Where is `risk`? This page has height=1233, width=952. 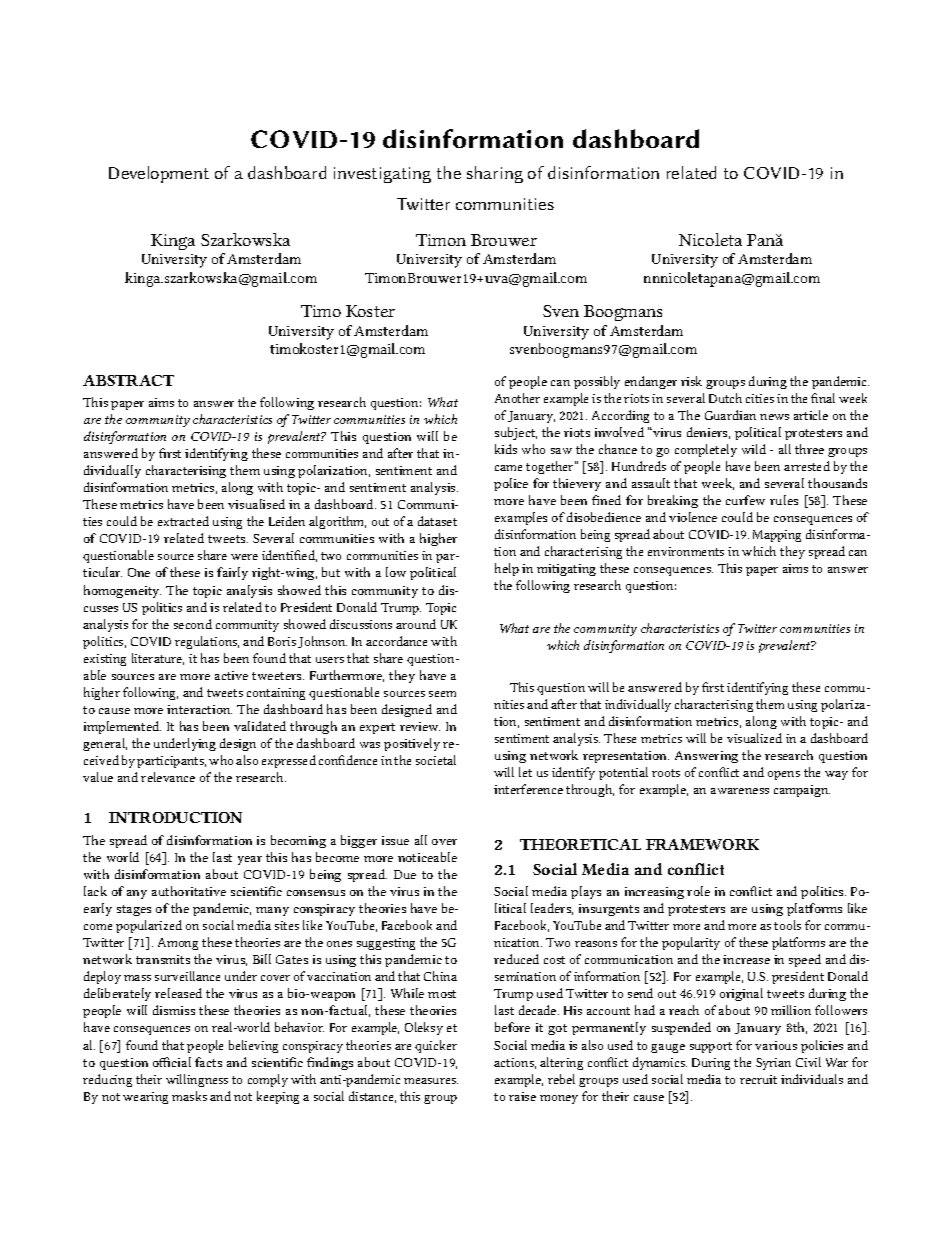
risk is located at coordinates (691, 381).
